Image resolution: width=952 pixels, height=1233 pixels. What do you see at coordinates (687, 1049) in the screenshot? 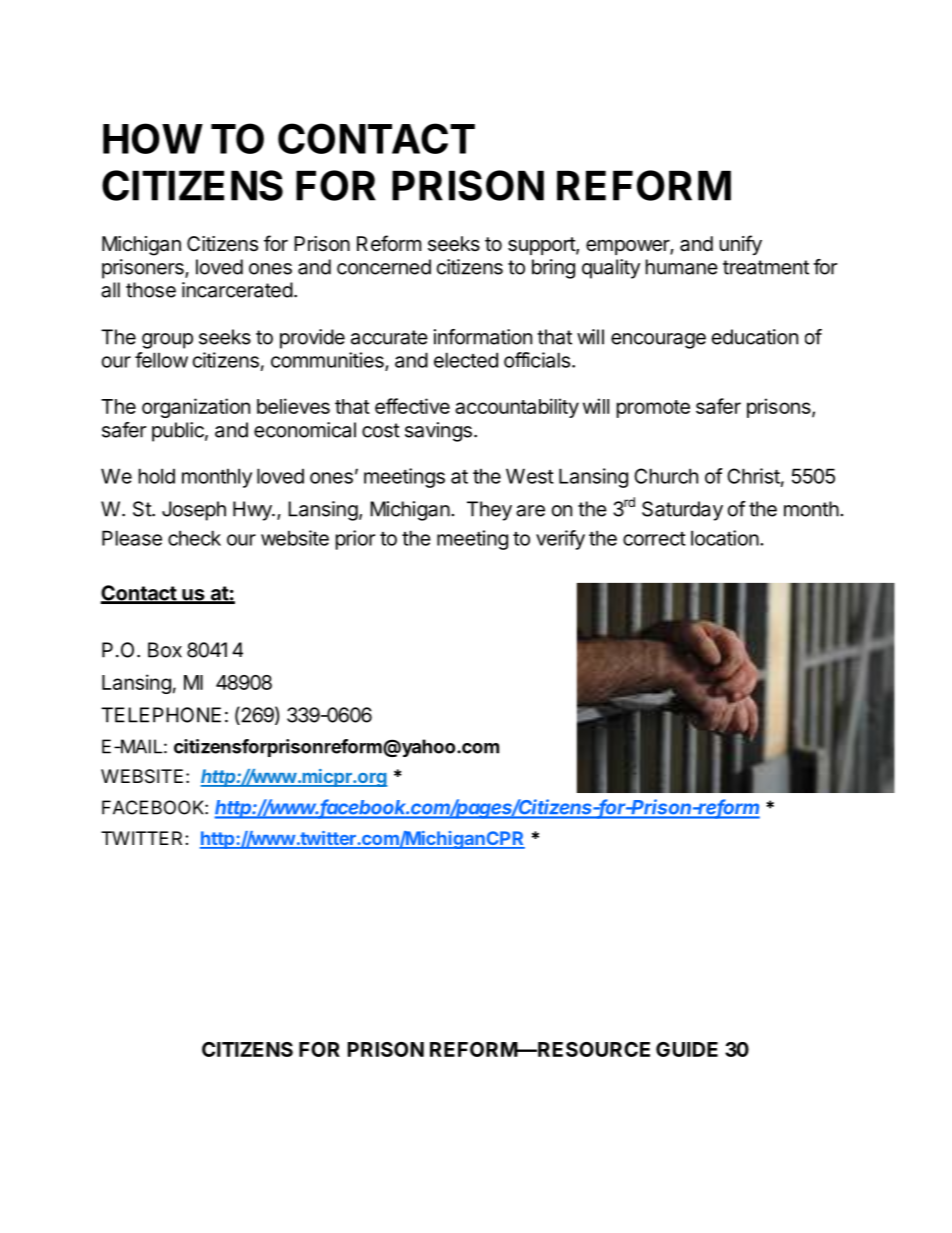
I see `GUIDE` at bounding box center [687, 1049].
